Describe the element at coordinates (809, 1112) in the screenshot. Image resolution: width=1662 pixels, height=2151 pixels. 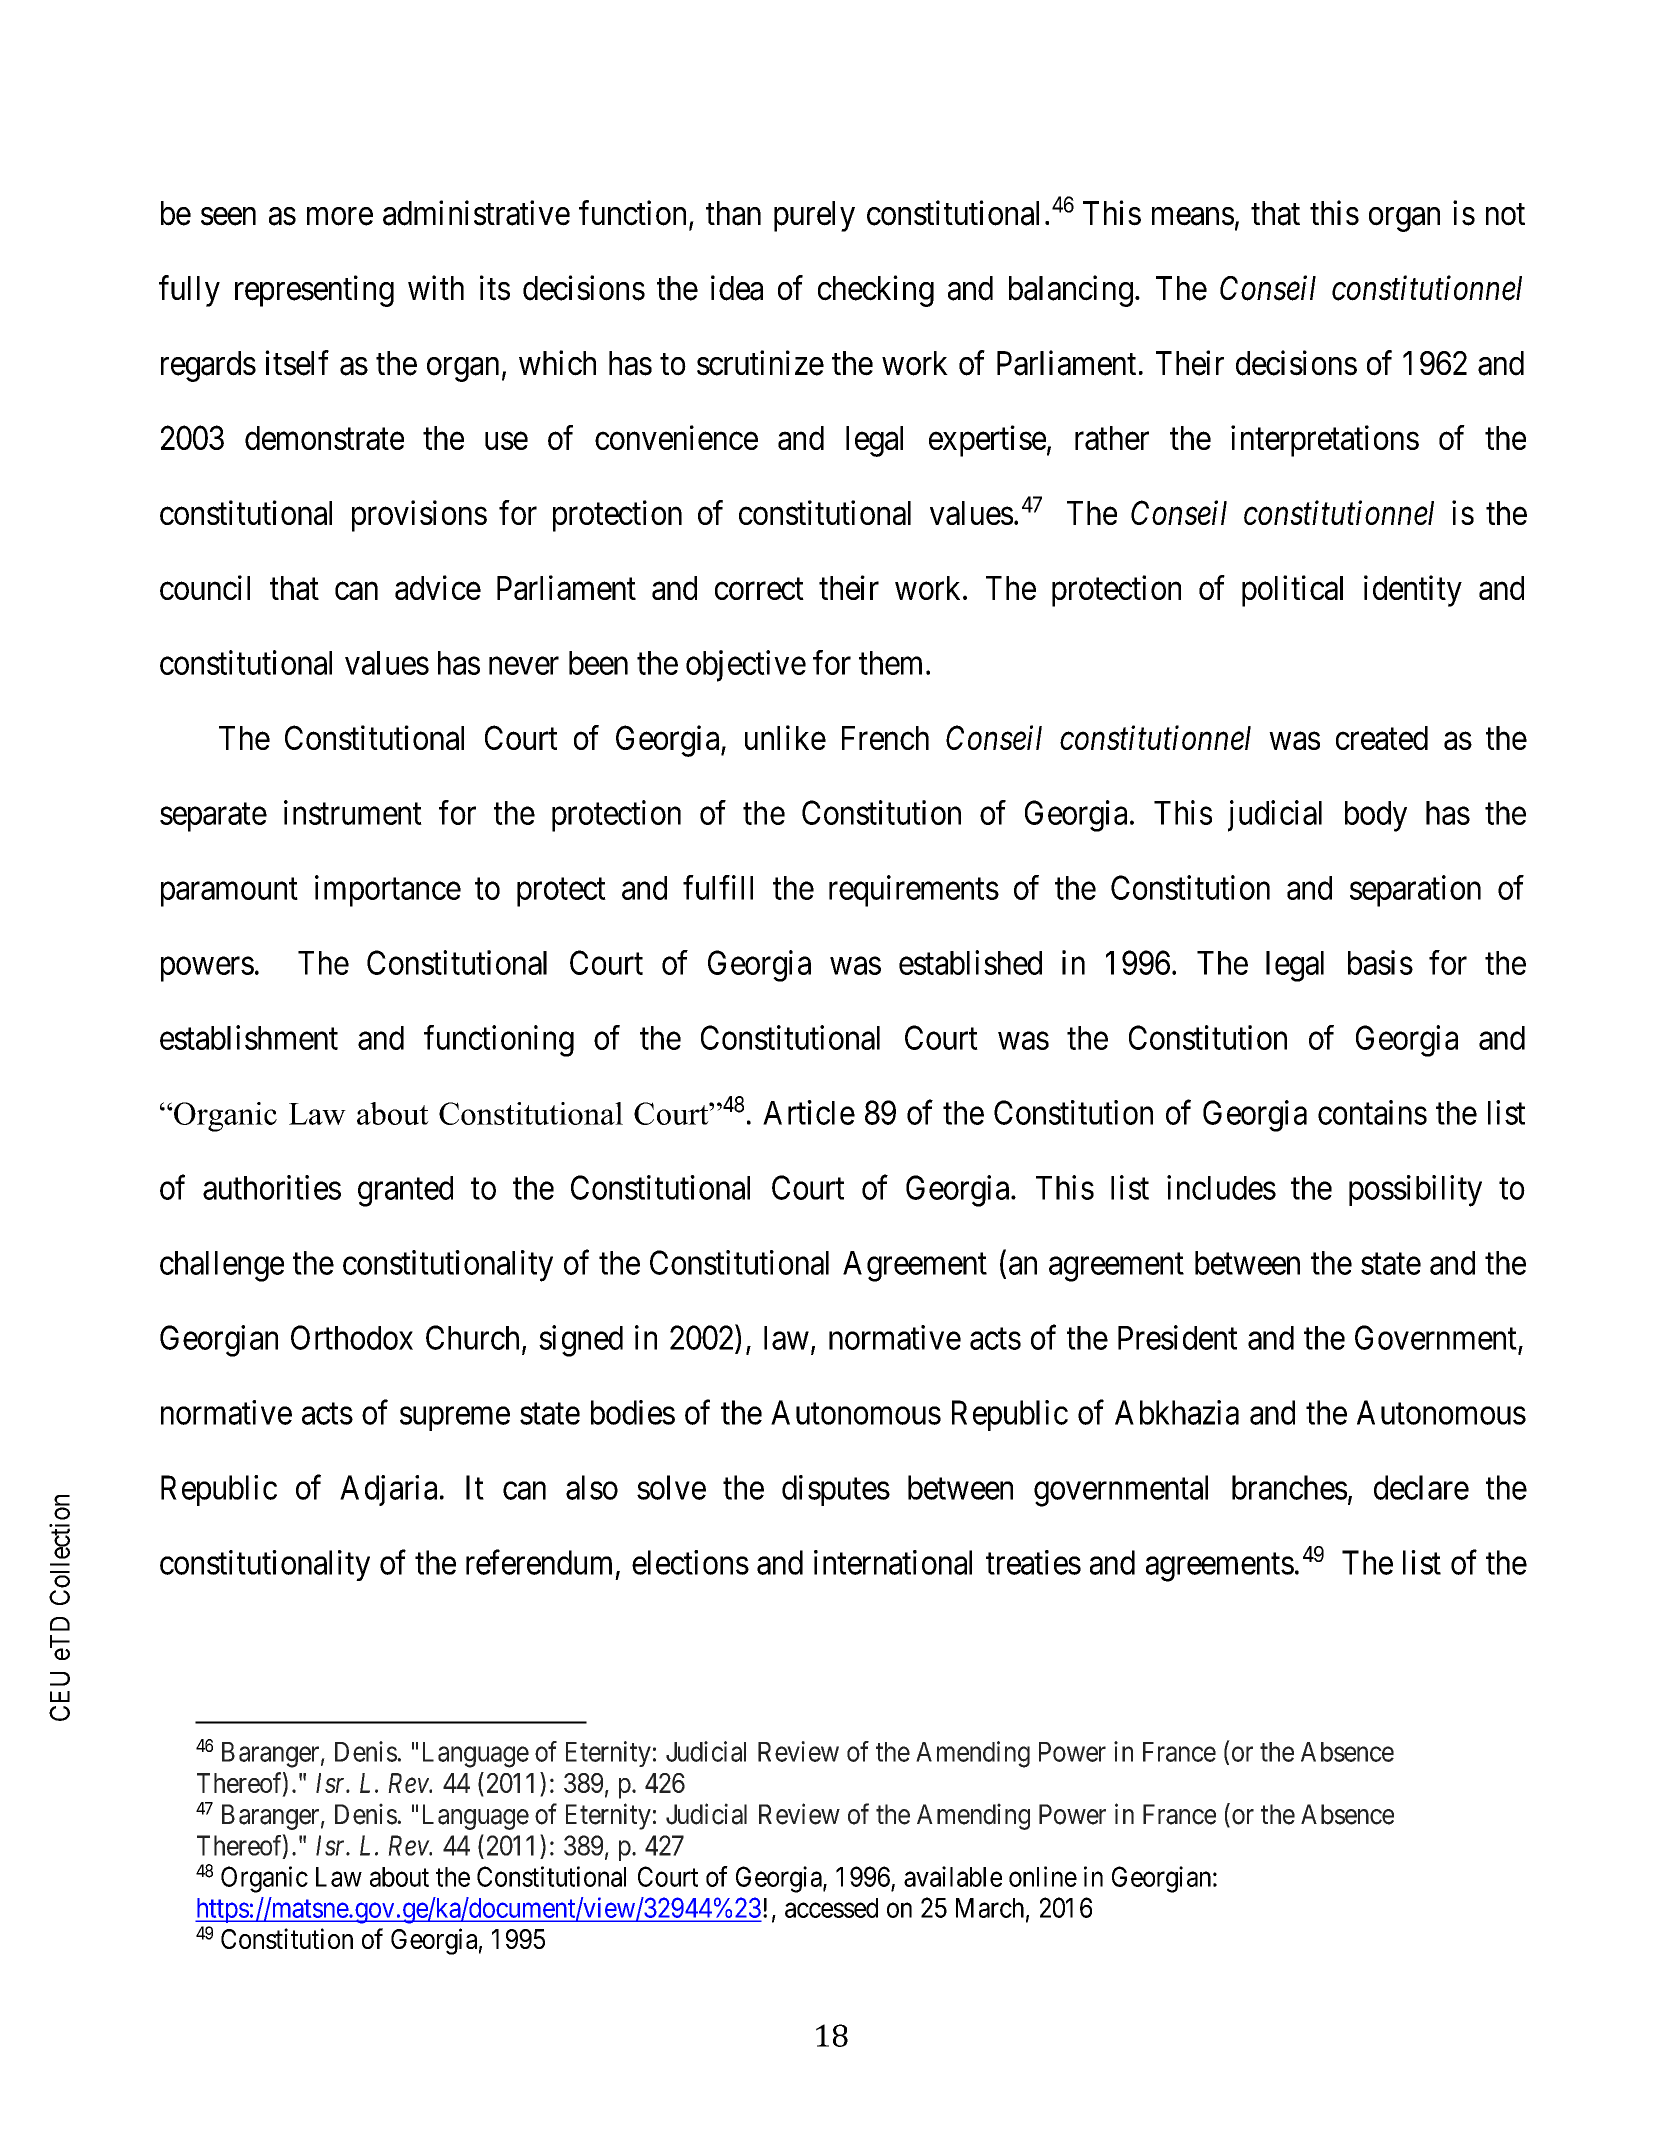
I see `Article` at that location.
